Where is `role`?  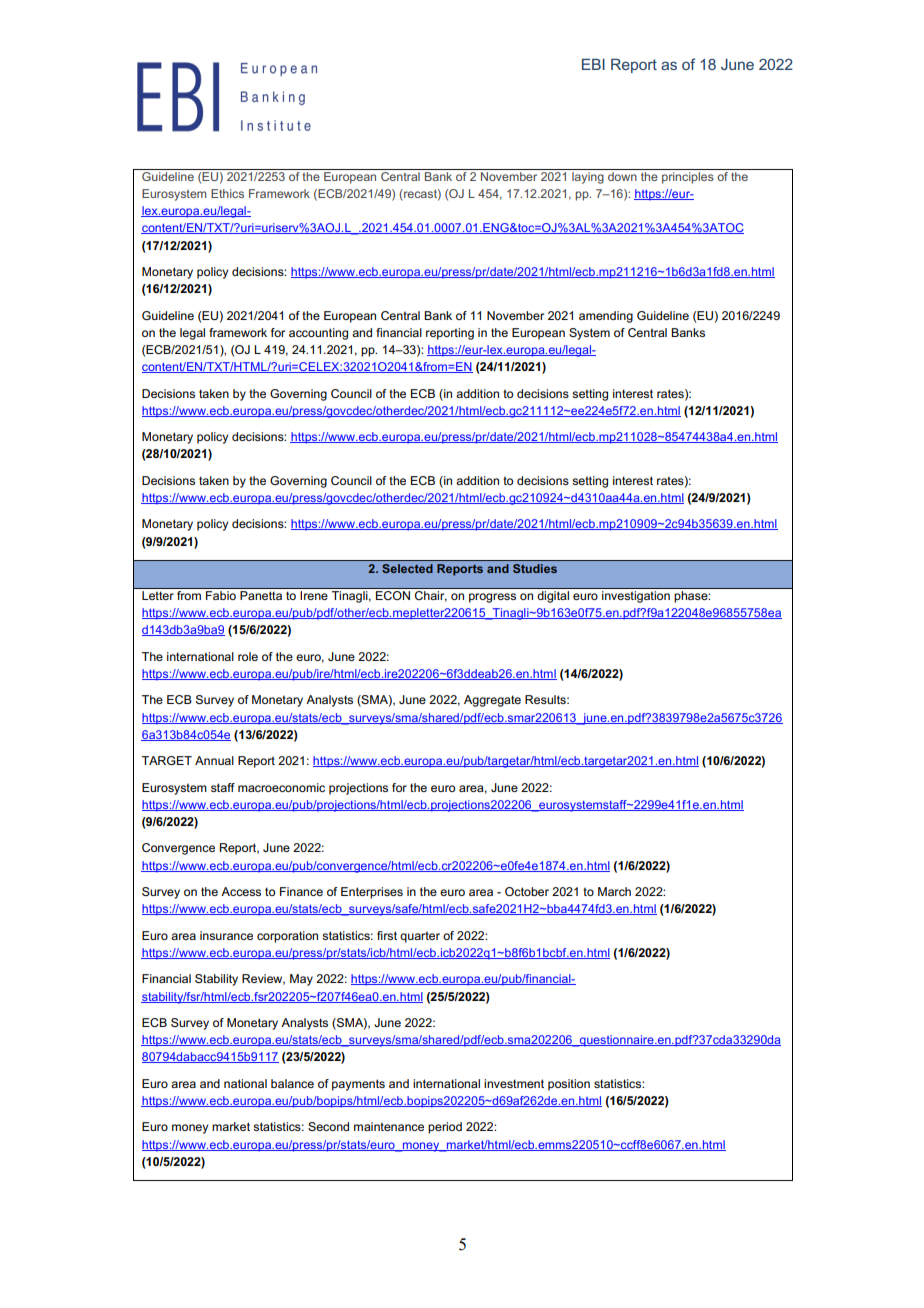 role is located at coordinates (248, 656).
